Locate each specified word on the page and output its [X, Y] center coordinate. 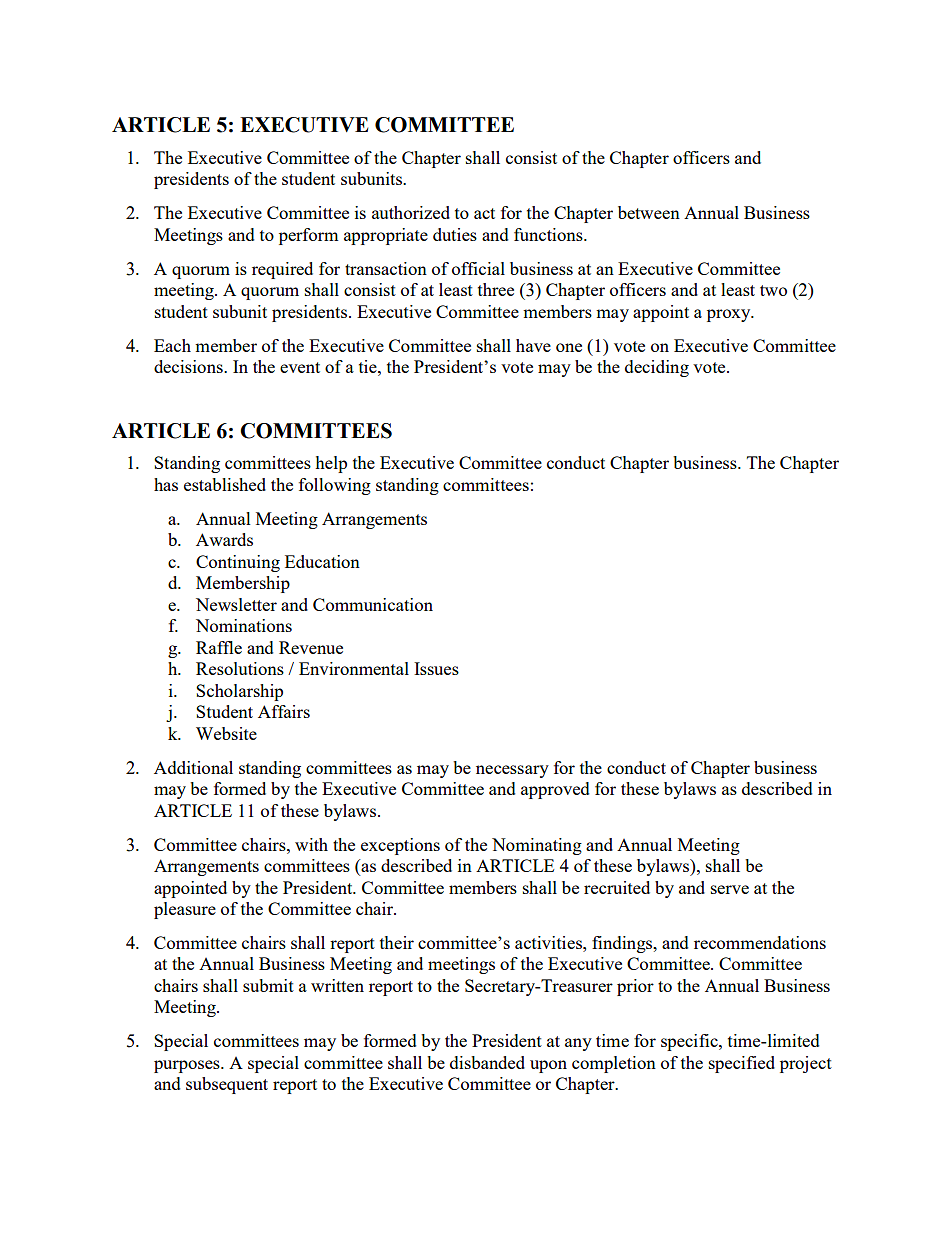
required [282, 270]
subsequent [227, 1085]
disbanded [487, 1062]
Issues [436, 668]
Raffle [219, 647]
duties [455, 234]
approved [555, 790]
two [773, 290]
